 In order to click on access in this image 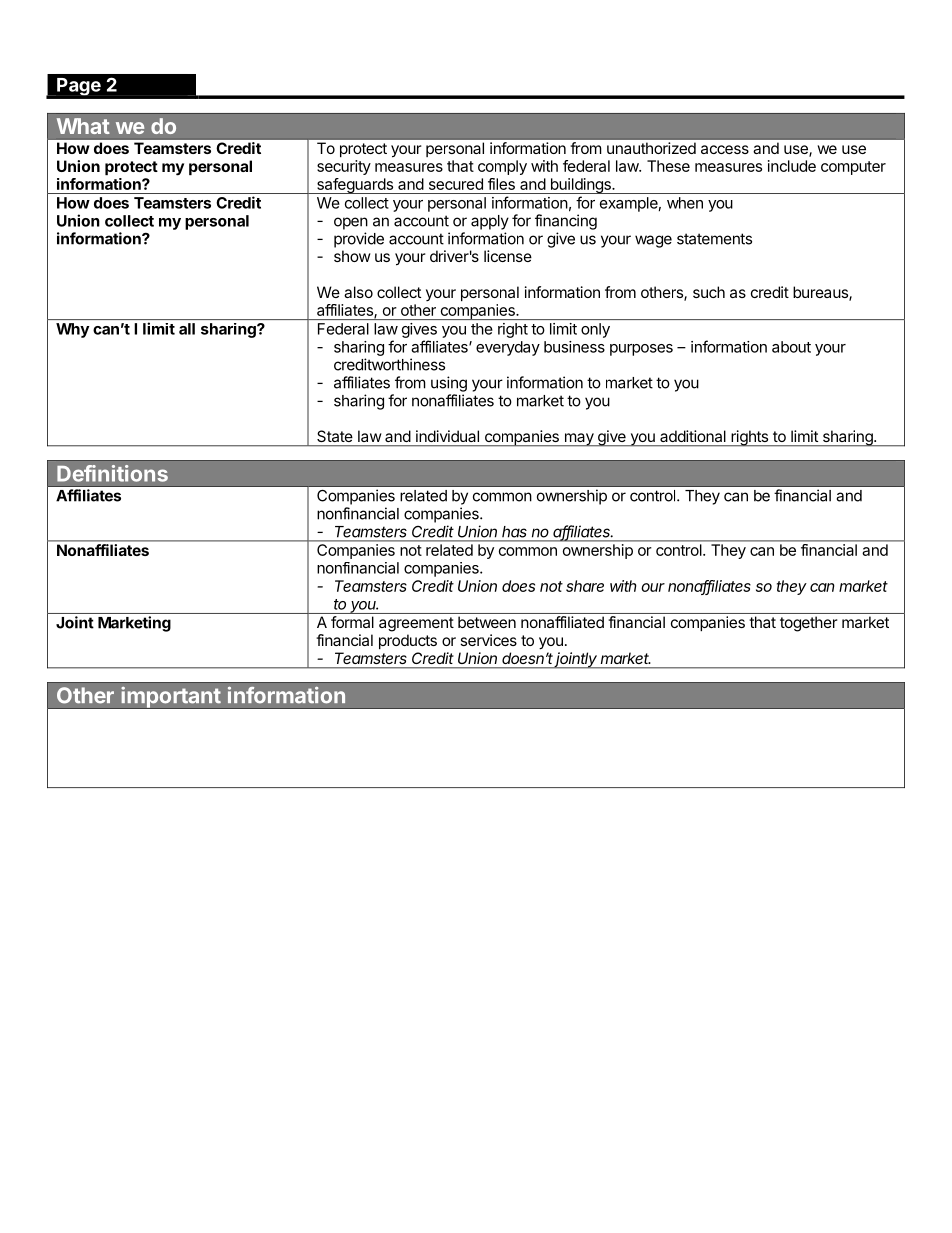, I will do `click(725, 149)`.
